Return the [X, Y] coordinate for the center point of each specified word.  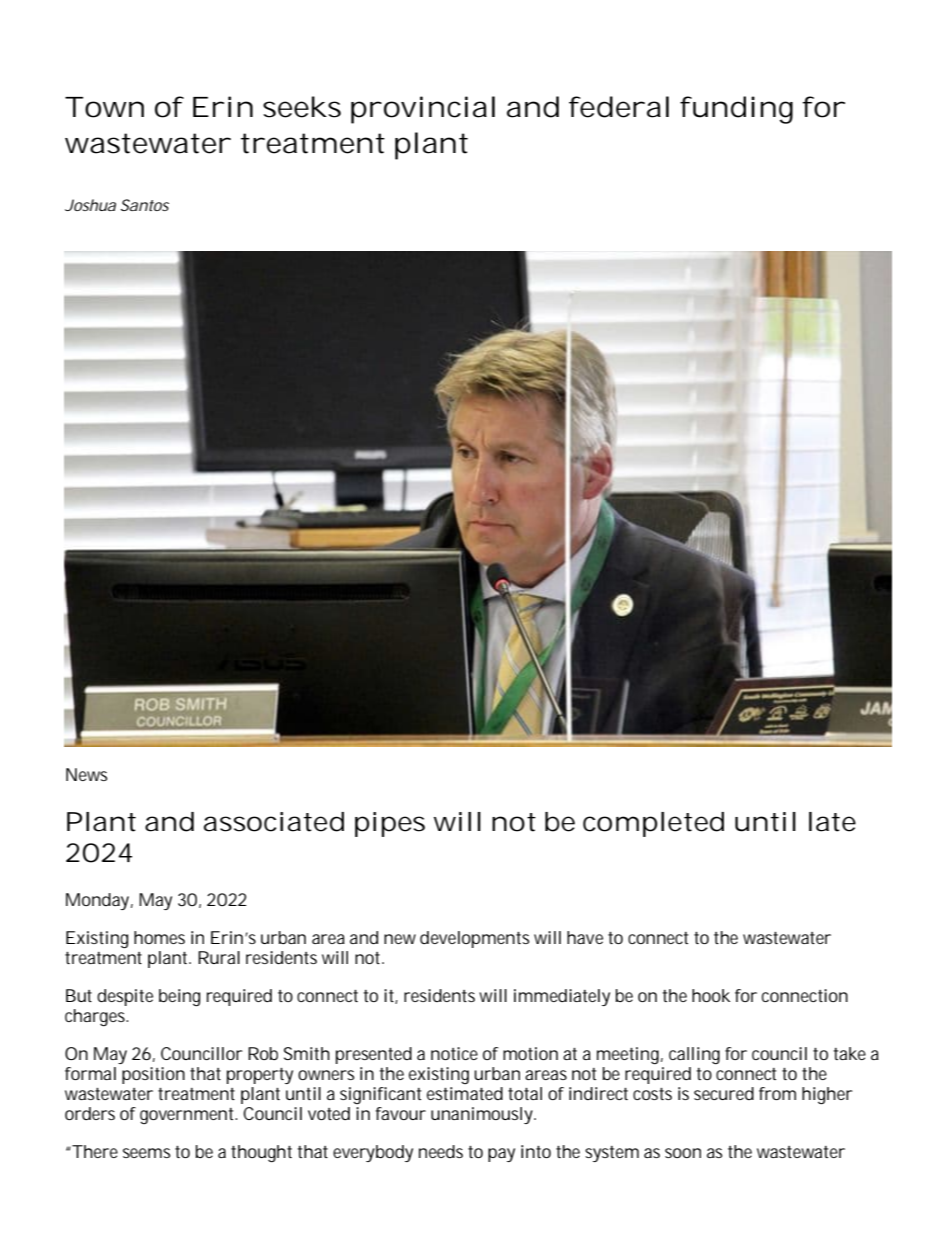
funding [736, 110]
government [188, 1116]
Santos [145, 205]
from [777, 1093]
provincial [423, 110]
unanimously [483, 1115]
